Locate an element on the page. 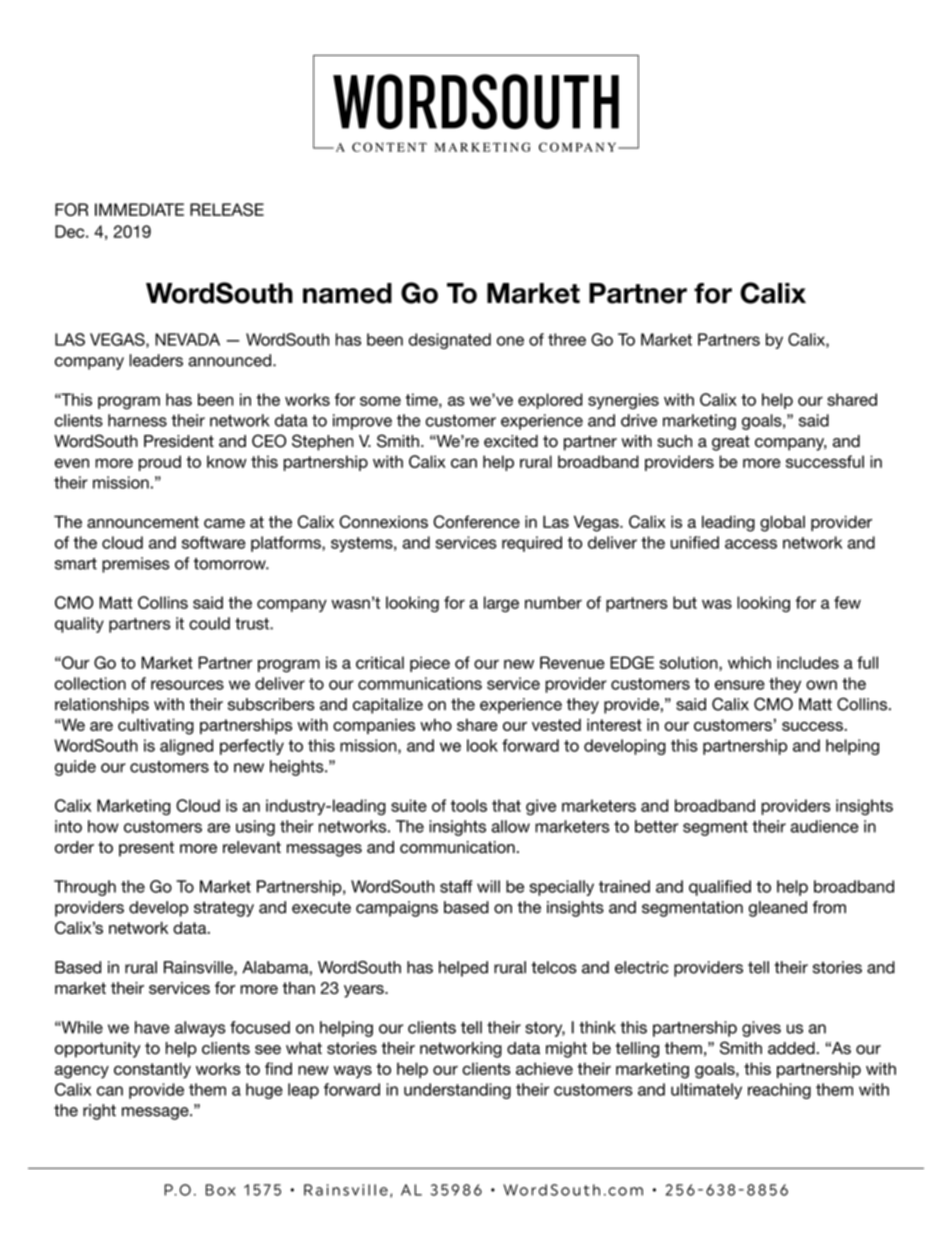 The image size is (952, 1233). IMMEDIATE is located at coordinates (139, 209).
